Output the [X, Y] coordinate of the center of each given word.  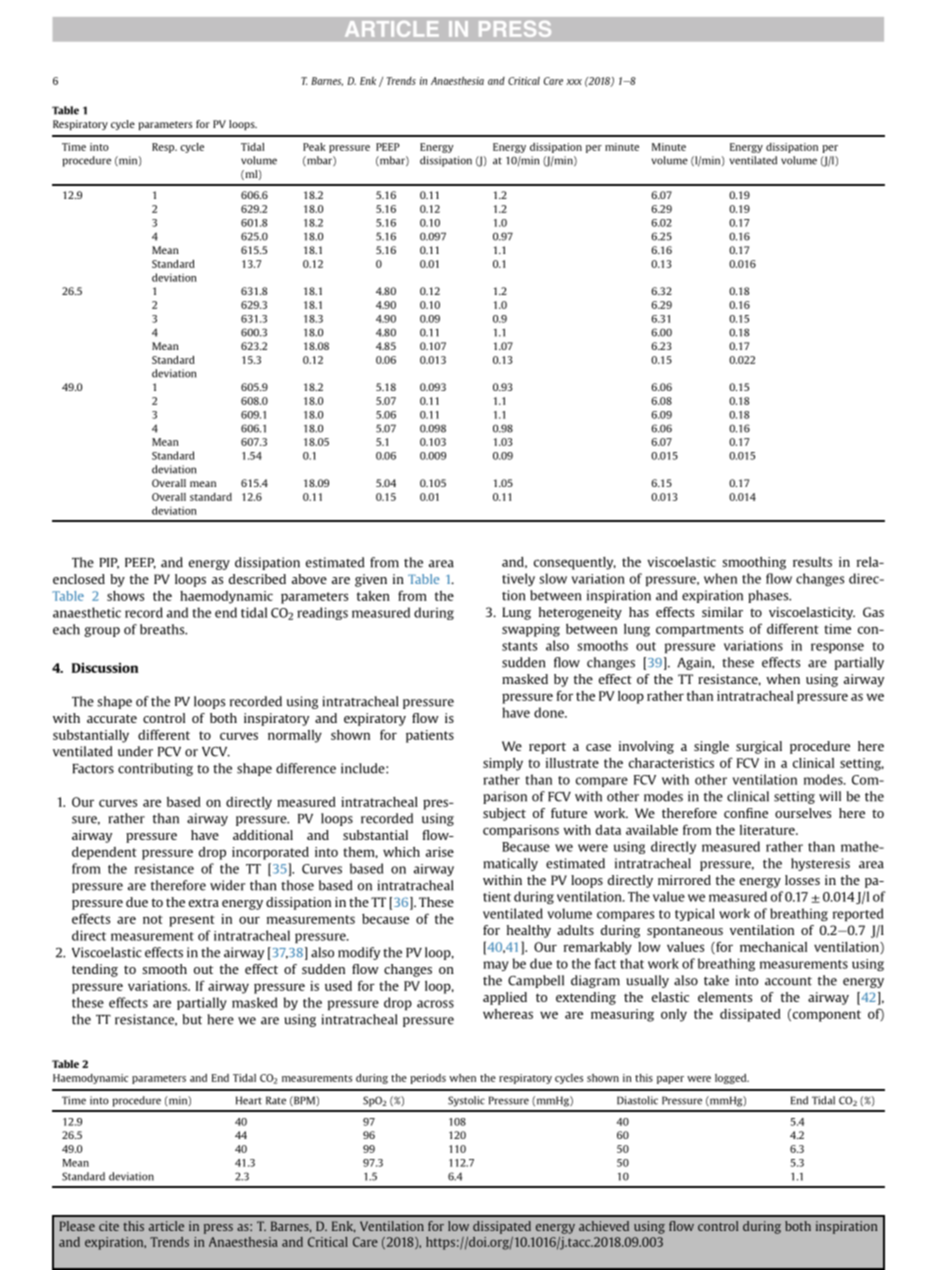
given [371, 580]
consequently [575, 563]
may [496, 966]
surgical [759, 747]
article [166, 1226]
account [788, 981]
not [153, 919]
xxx [574, 82]
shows [125, 596]
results [812, 562]
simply [503, 764]
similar [722, 612]
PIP [109, 563]
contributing [155, 769]
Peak [314, 147]
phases [769, 596]
